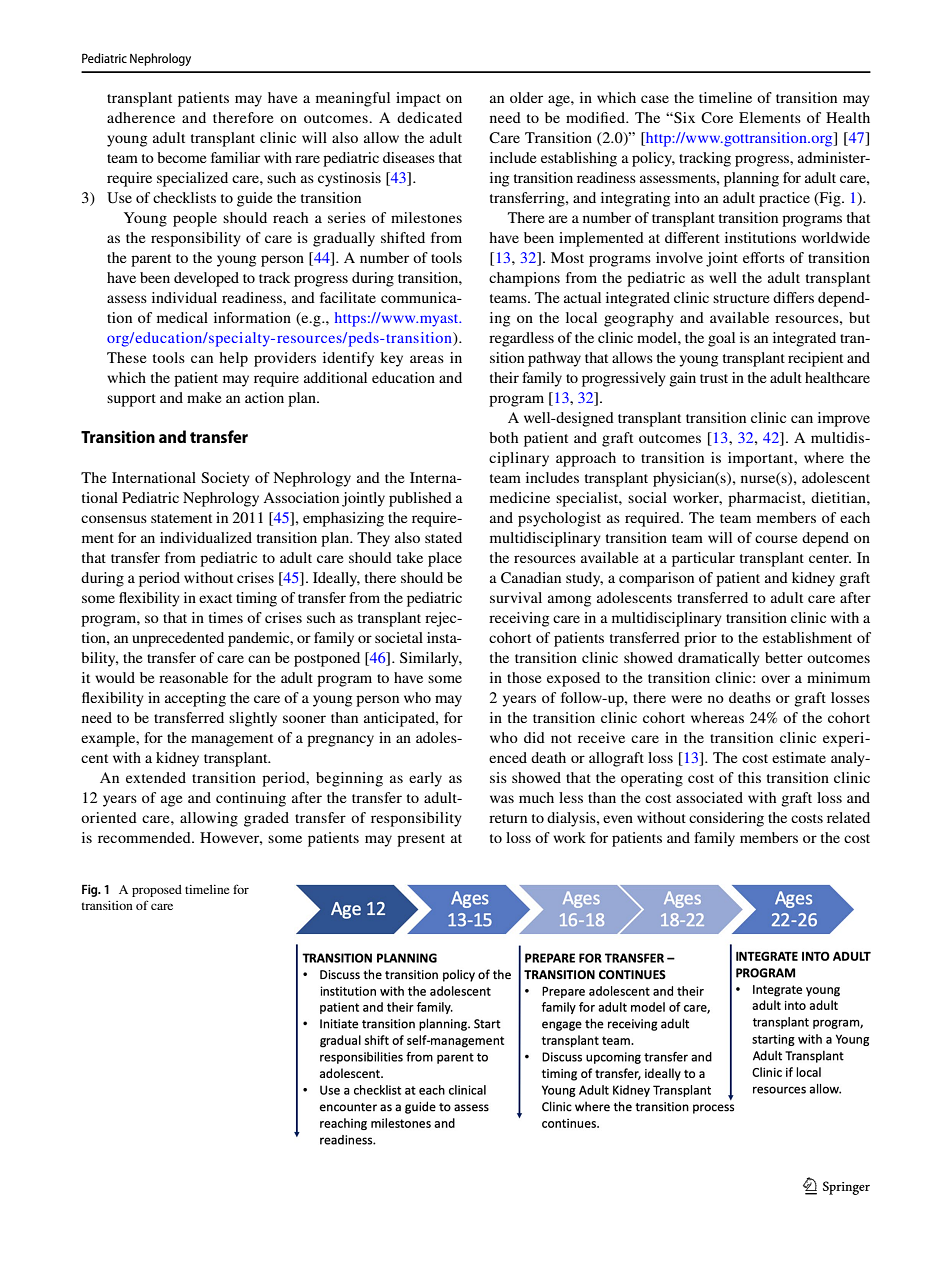  What do you see at coordinates (429, 117) in the document?
I see `dedicated` at bounding box center [429, 117].
